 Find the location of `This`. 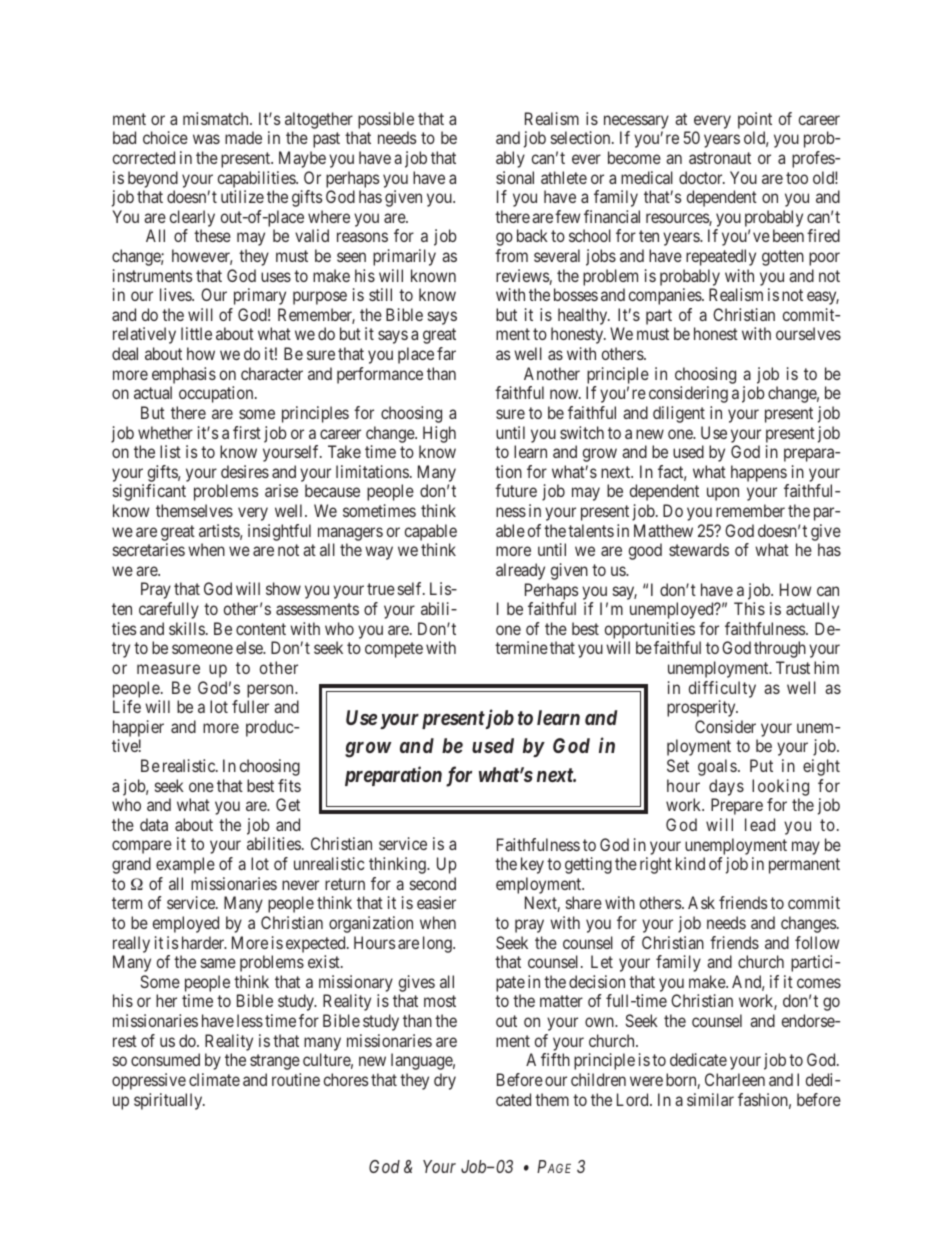

This is located at coordinates (749, 608).
